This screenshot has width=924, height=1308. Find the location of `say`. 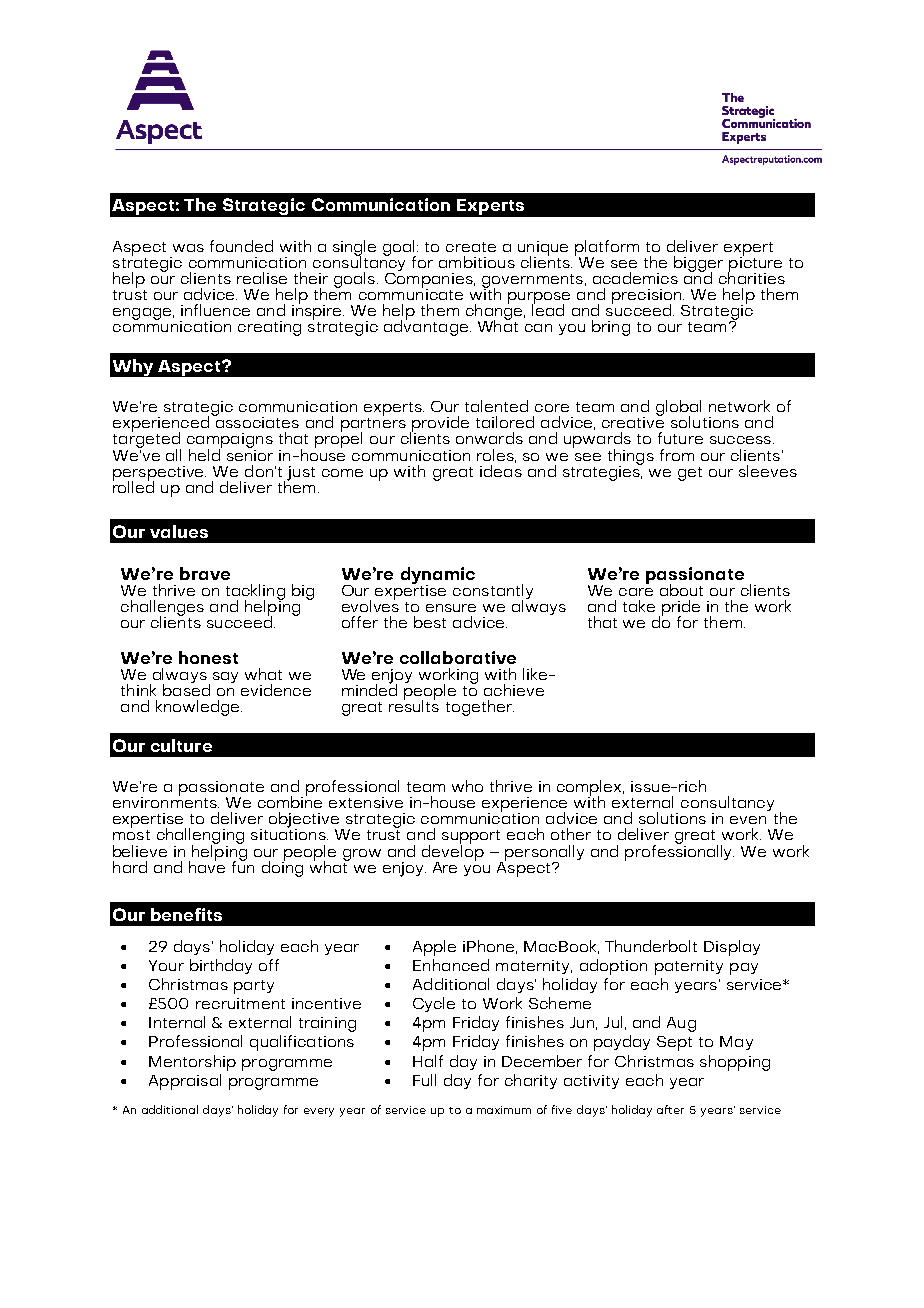

say is located at coordinates (225, 677).
